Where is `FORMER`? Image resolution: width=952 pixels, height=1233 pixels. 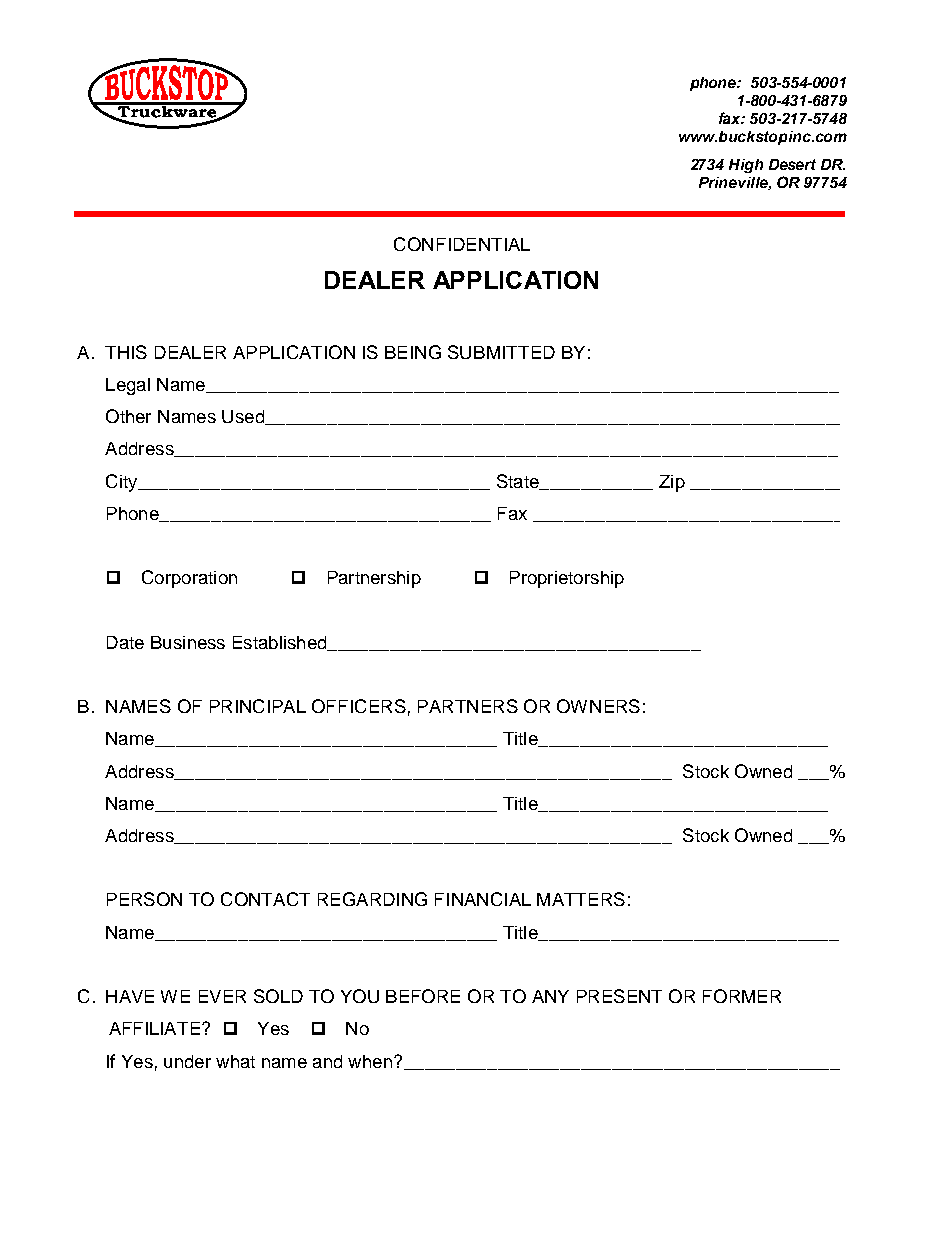 FORMER is located at coordinates (742, 996).
